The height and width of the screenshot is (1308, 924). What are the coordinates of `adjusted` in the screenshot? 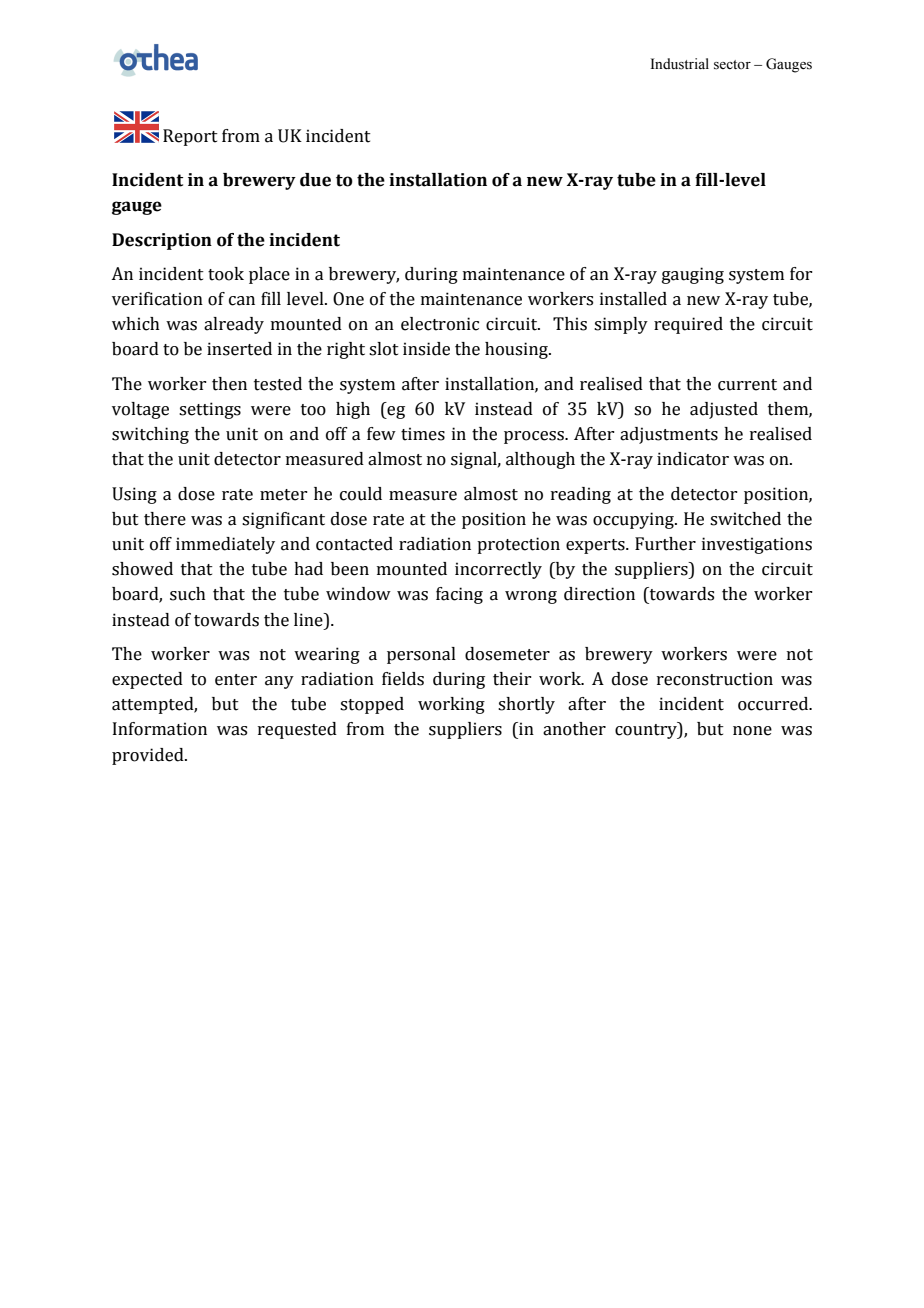 It's located at (724, 410).
